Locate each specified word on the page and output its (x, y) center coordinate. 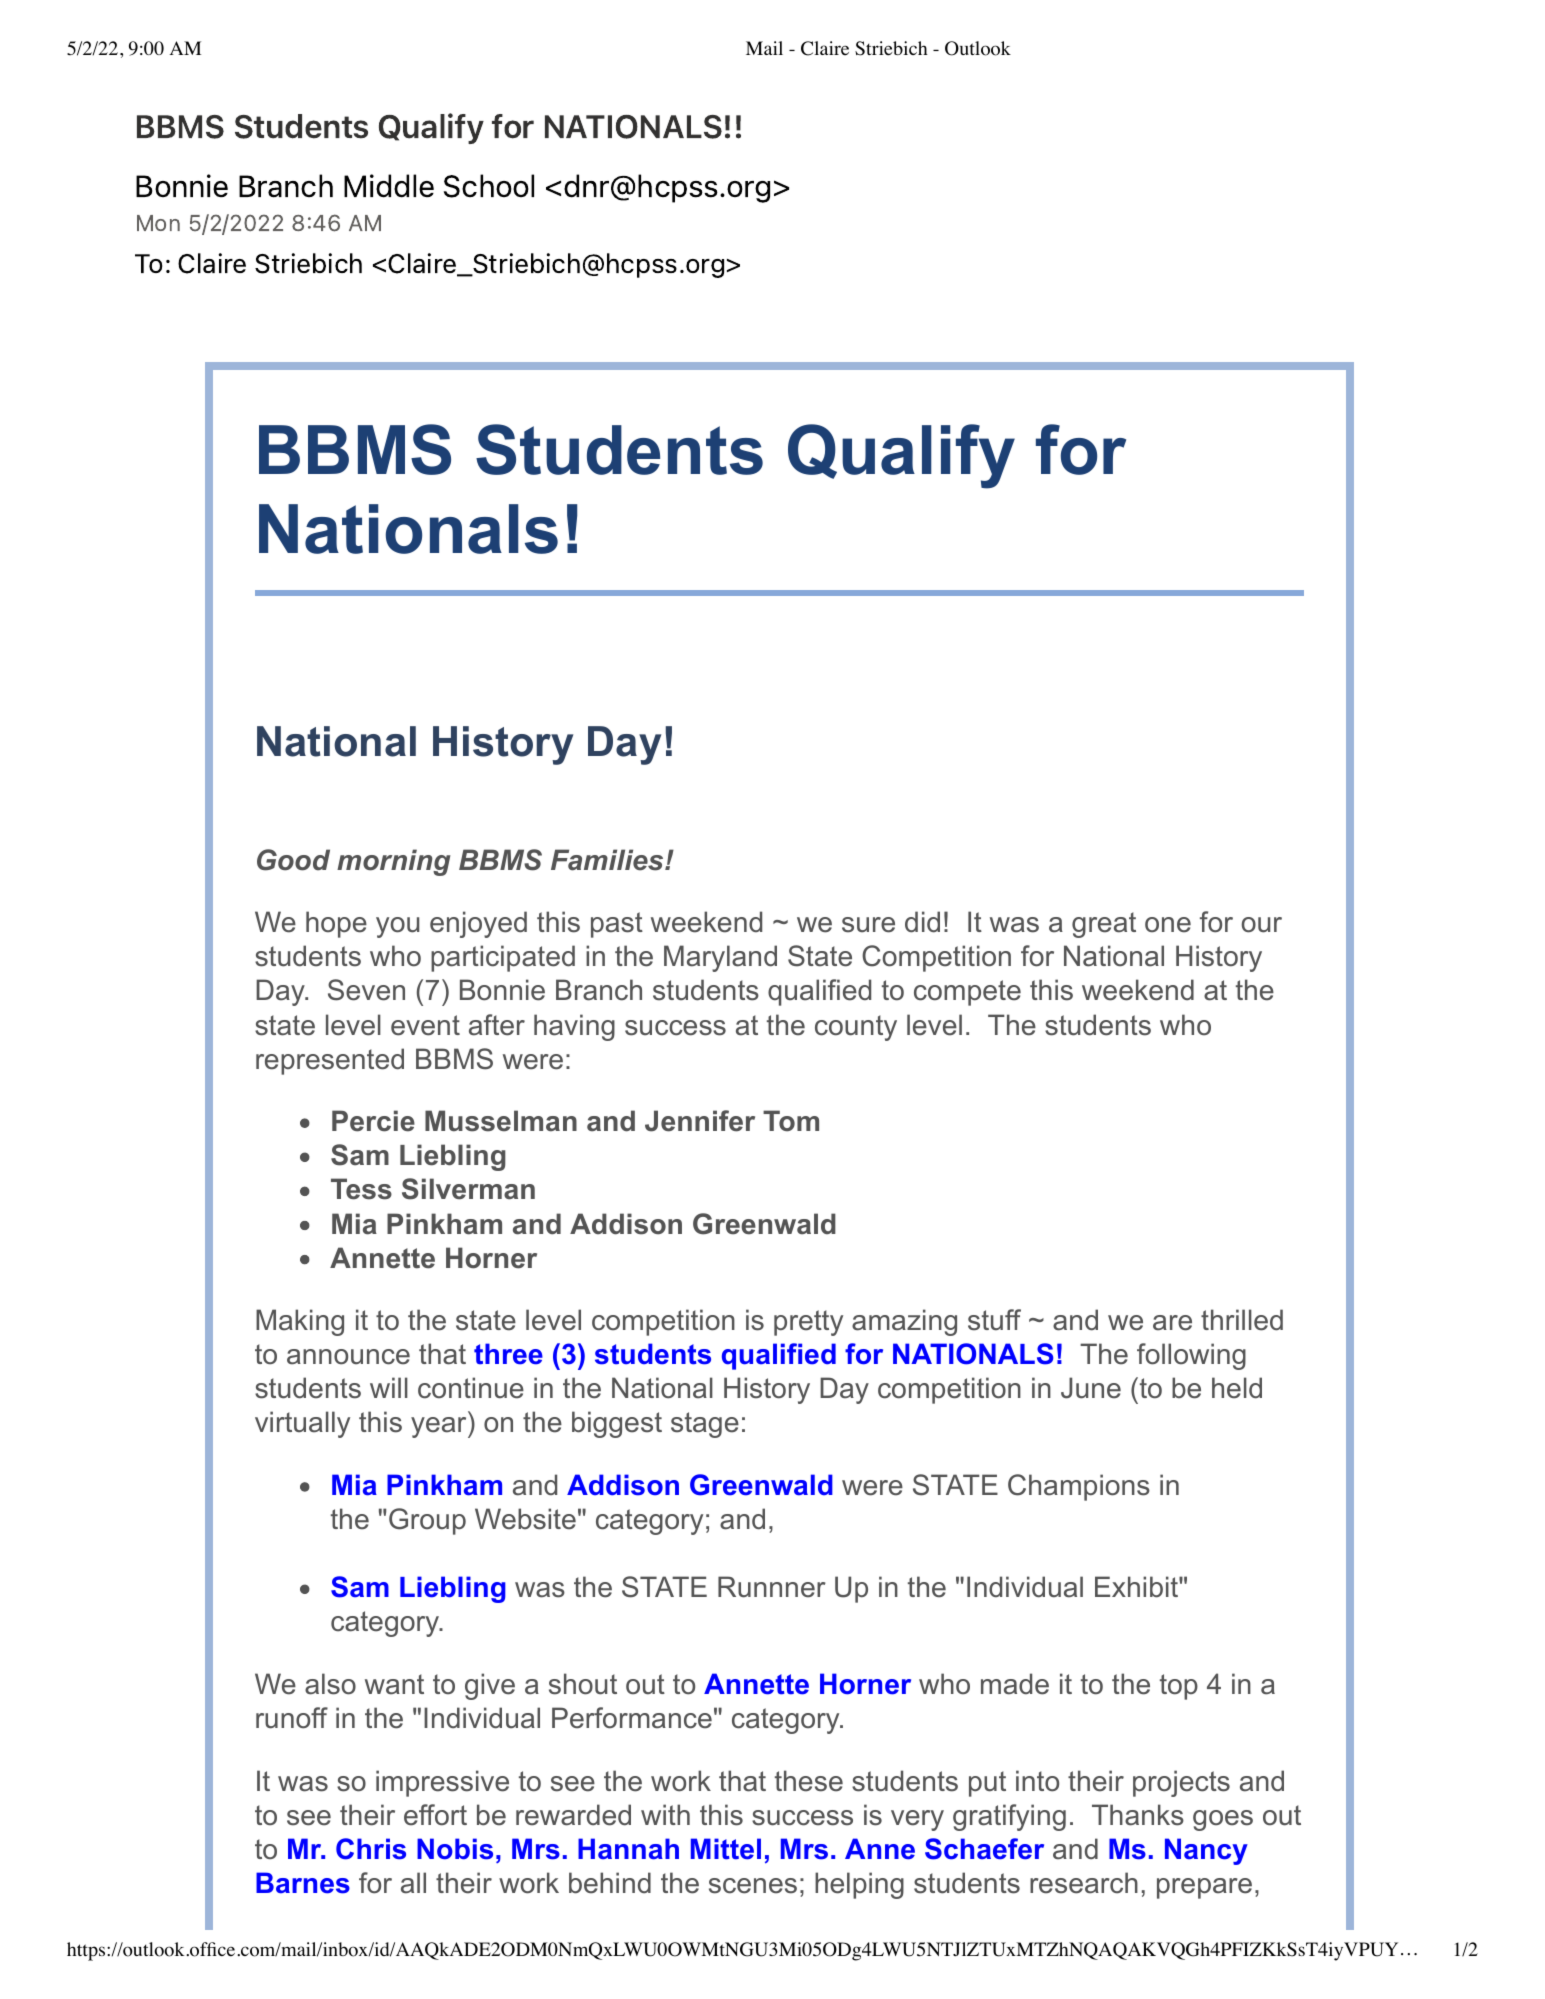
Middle (389, 186)
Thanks (1138, 1815)
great (1104, 925)
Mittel (726, 1849)
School (489, 186)
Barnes (303, 1883)
